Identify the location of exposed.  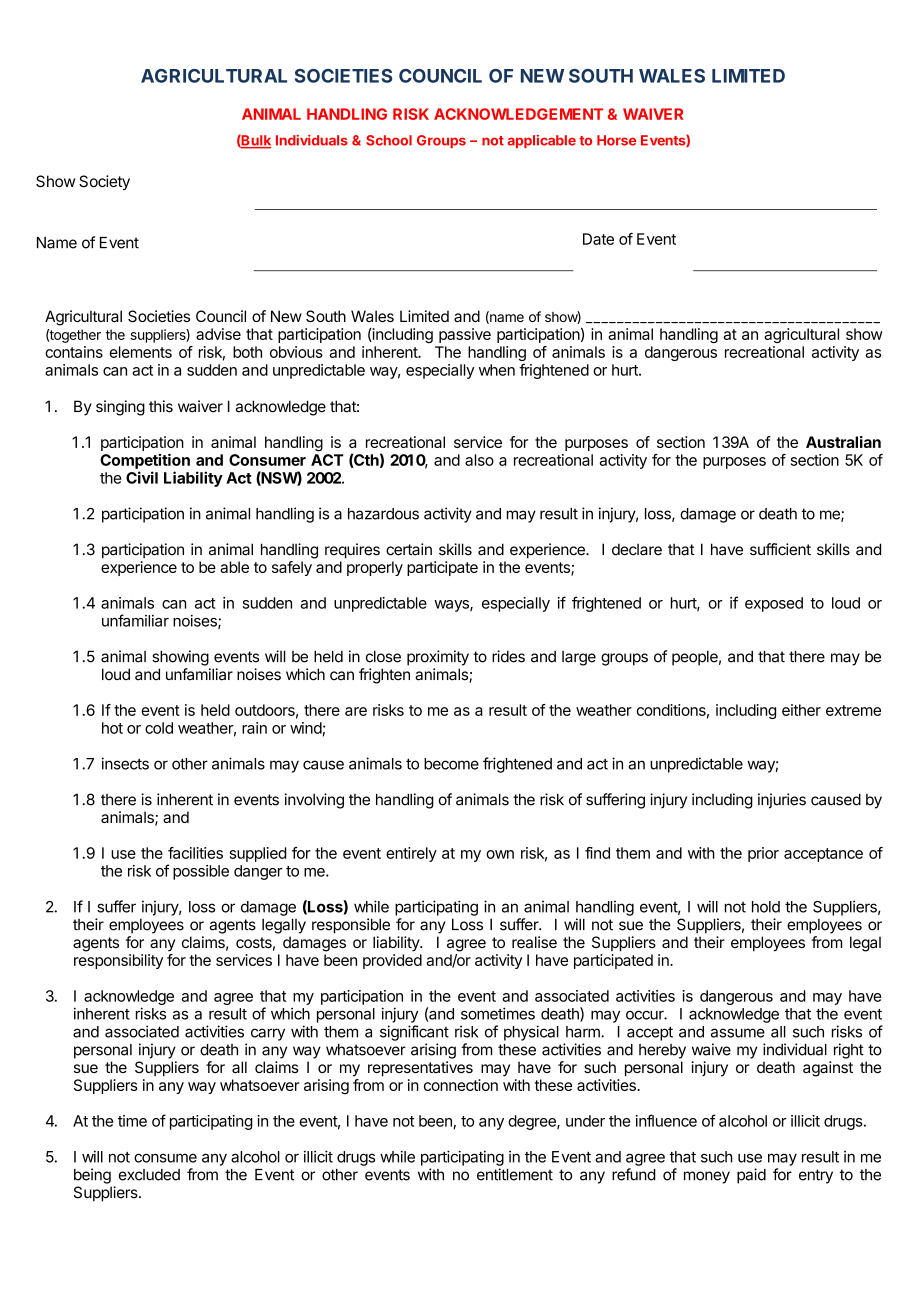
(774, 604).
